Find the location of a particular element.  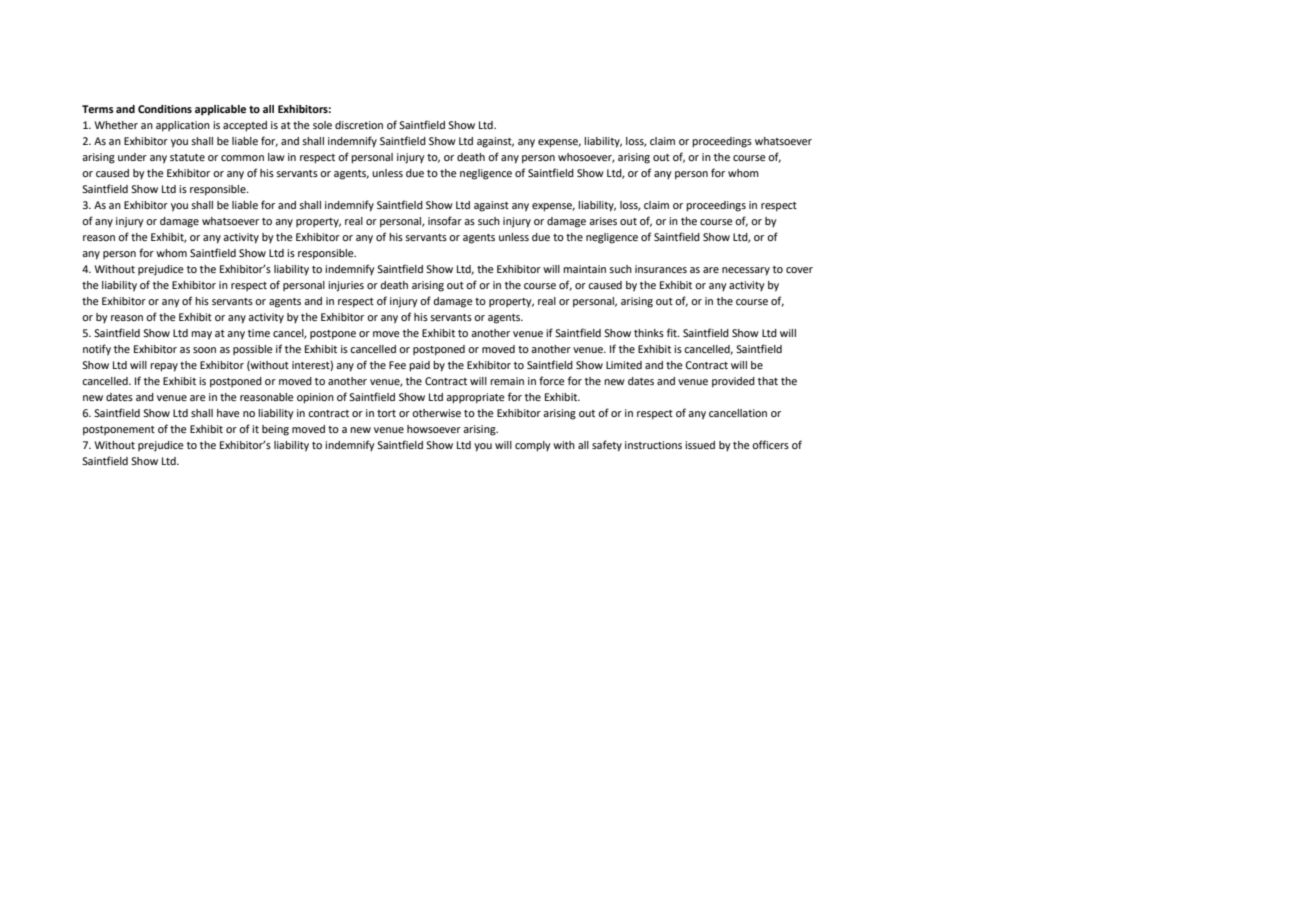

necessary is located at coordinates (746, 271).
